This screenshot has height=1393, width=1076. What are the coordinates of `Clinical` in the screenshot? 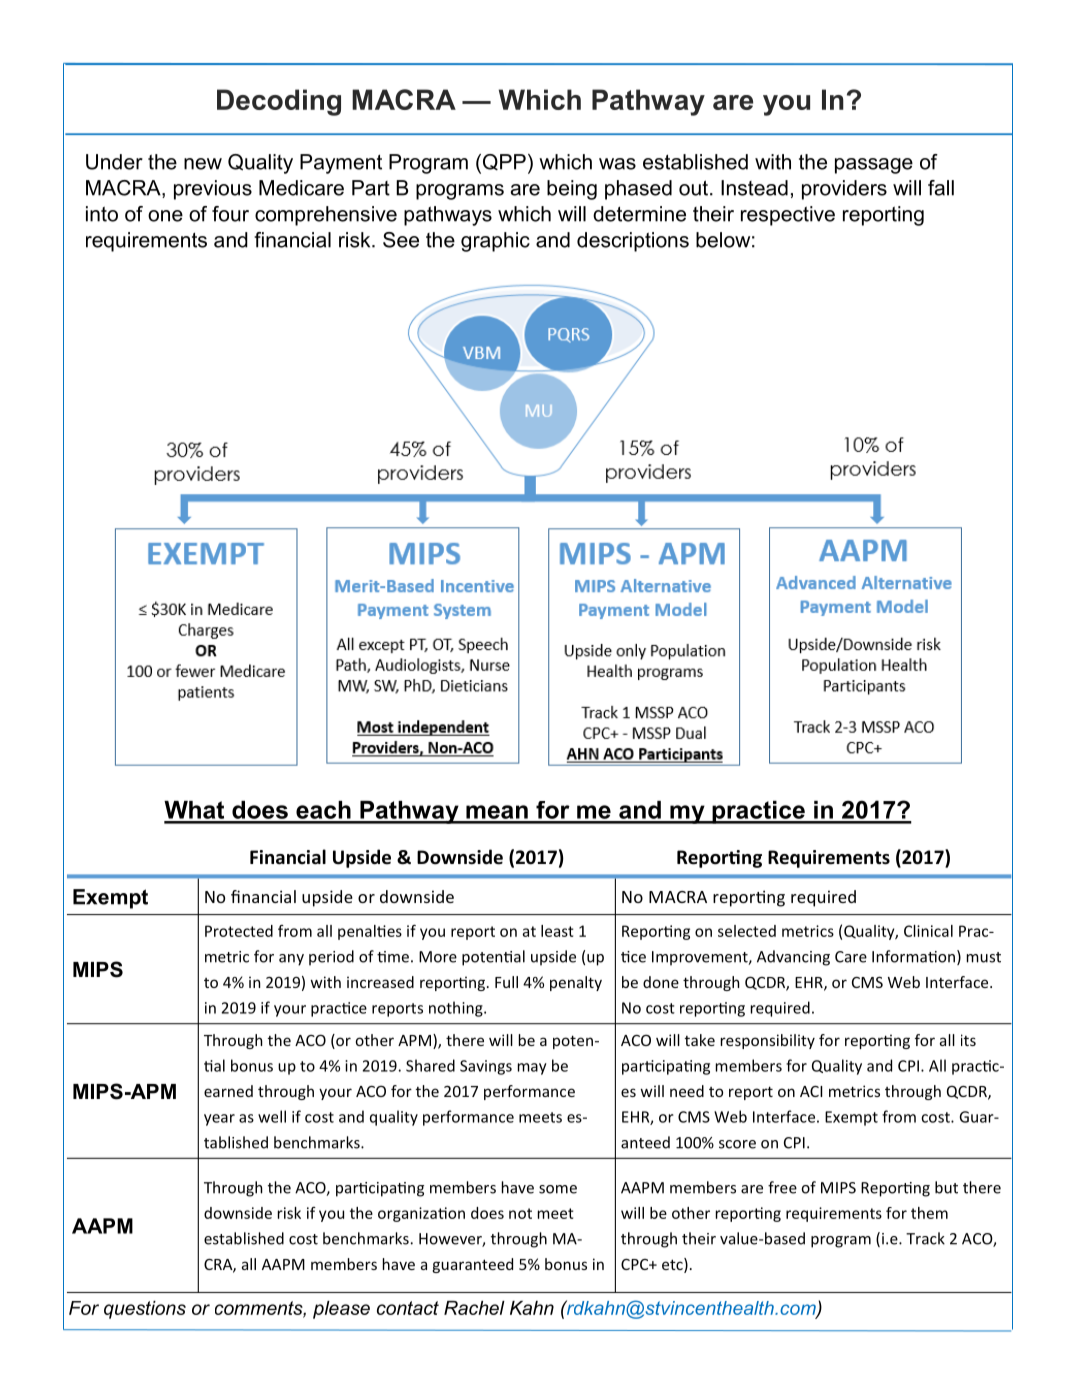 It's located at (928, 931).
